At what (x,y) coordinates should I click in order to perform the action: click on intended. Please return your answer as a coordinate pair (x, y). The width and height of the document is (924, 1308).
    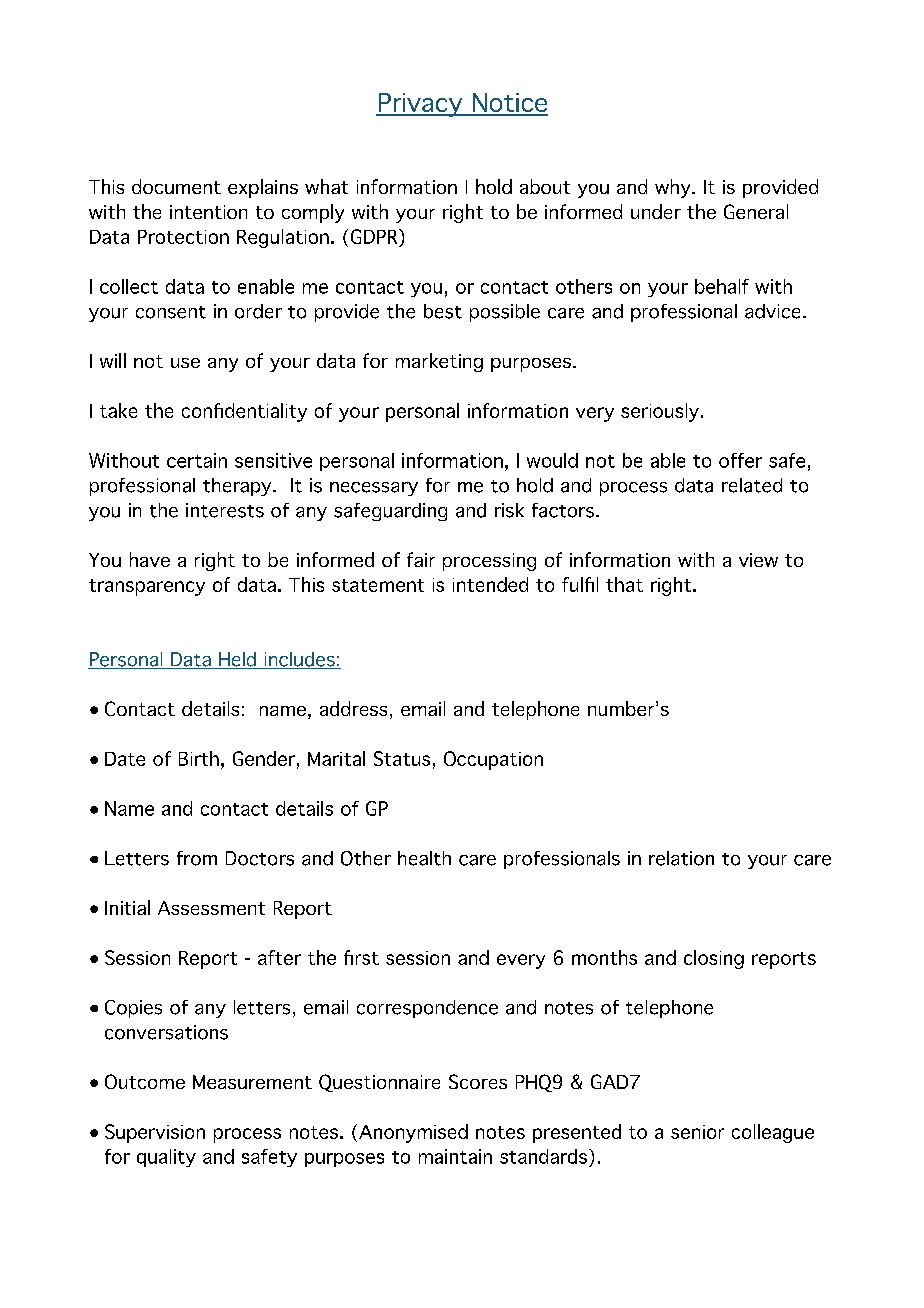
    Looking at the image, I should click on (490, 584).
